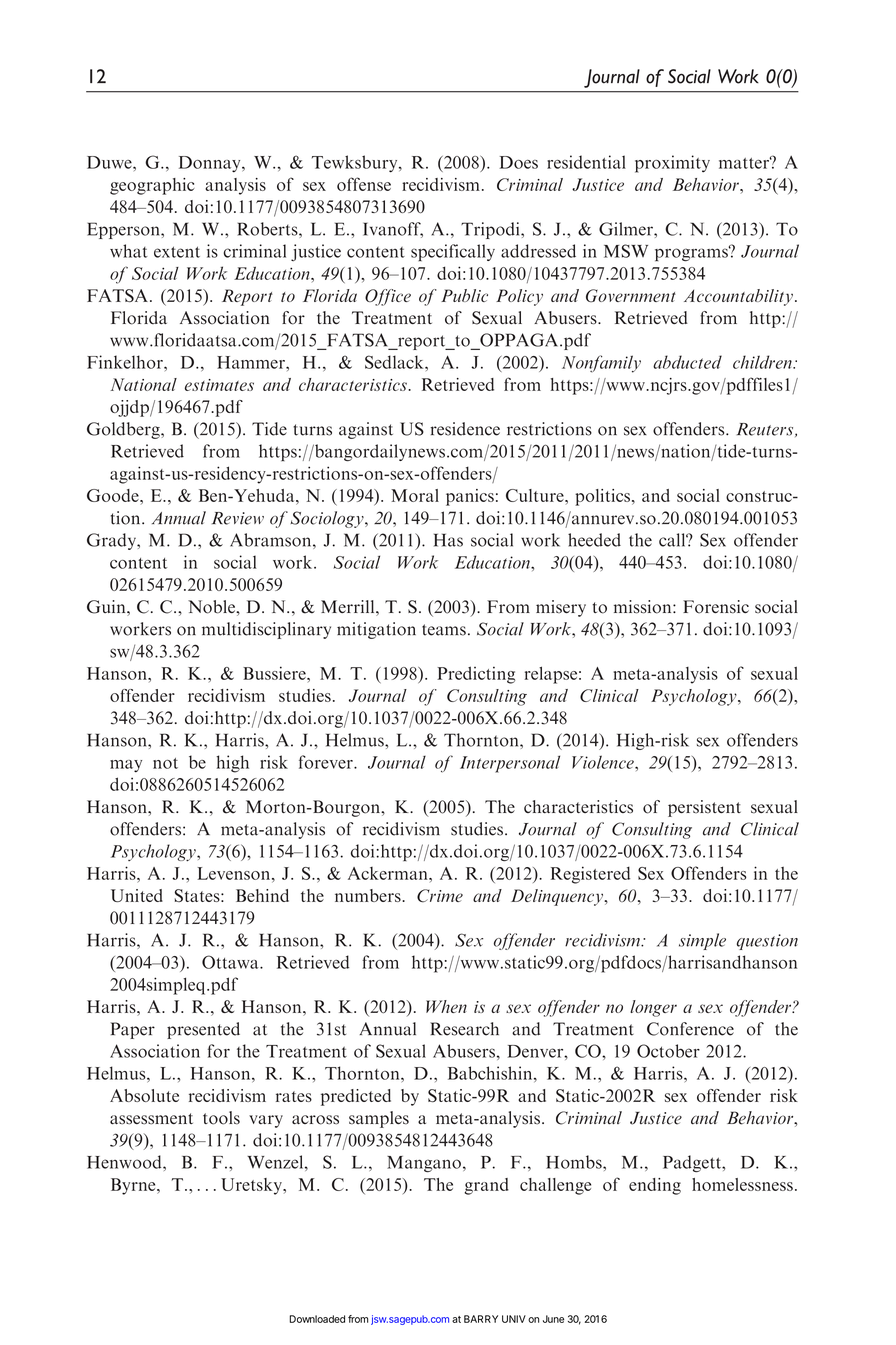 This screenshot has height=1345, width=896. I want to click on Byrne, so click(134, 1186).
